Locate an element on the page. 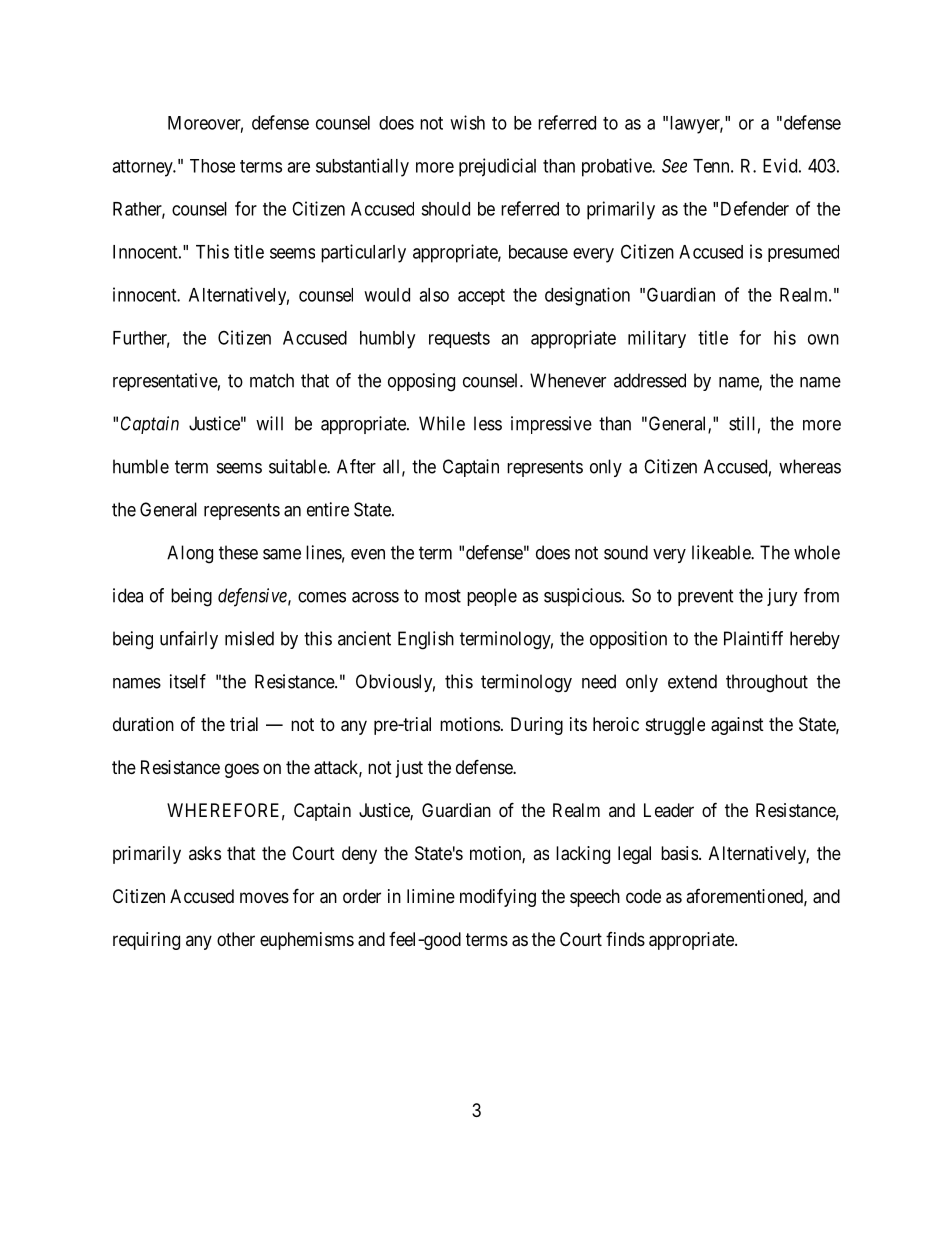  other is located at coordinates (236, 939).
